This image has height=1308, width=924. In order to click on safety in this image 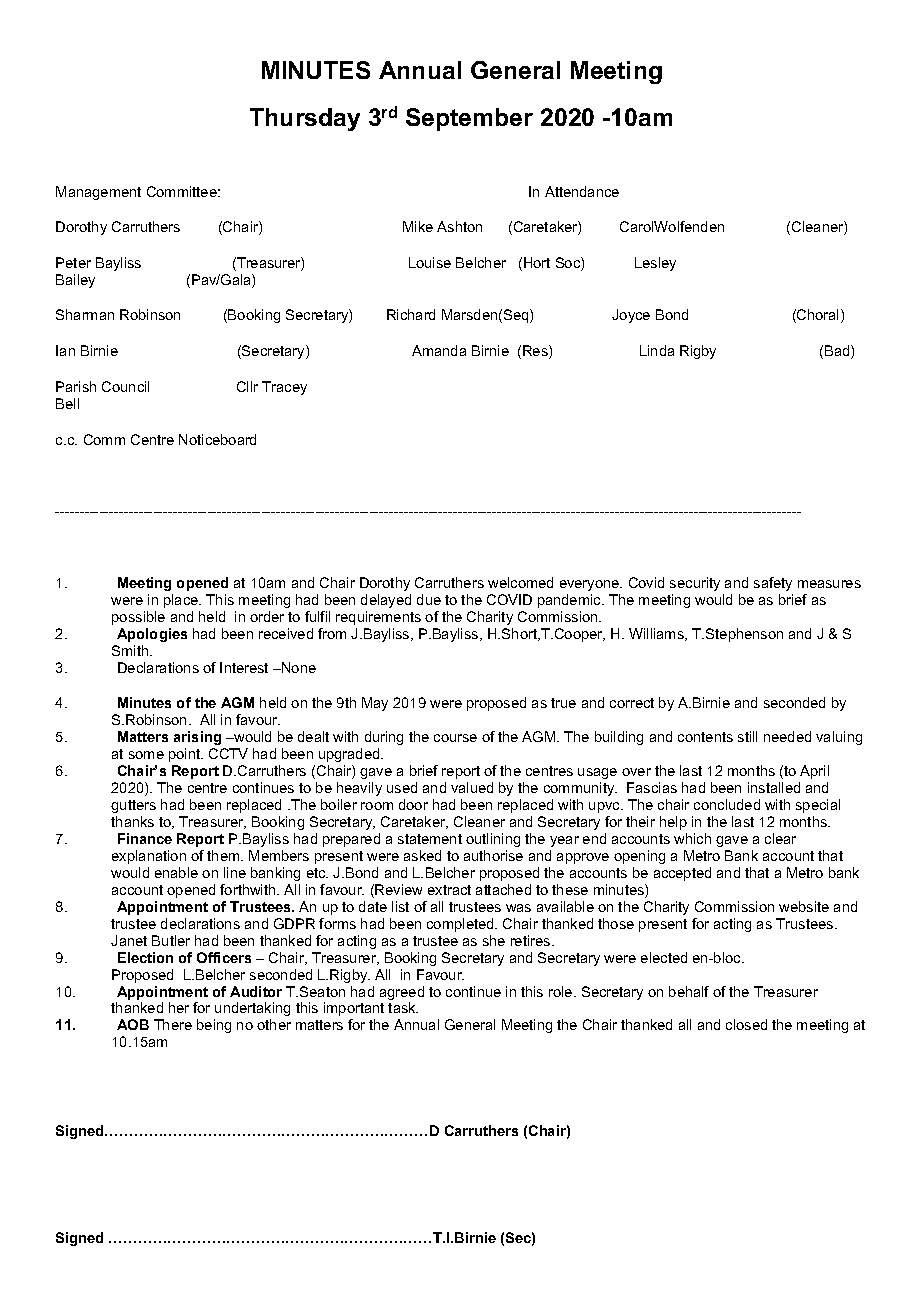, I will do `click(773, 584)`.
